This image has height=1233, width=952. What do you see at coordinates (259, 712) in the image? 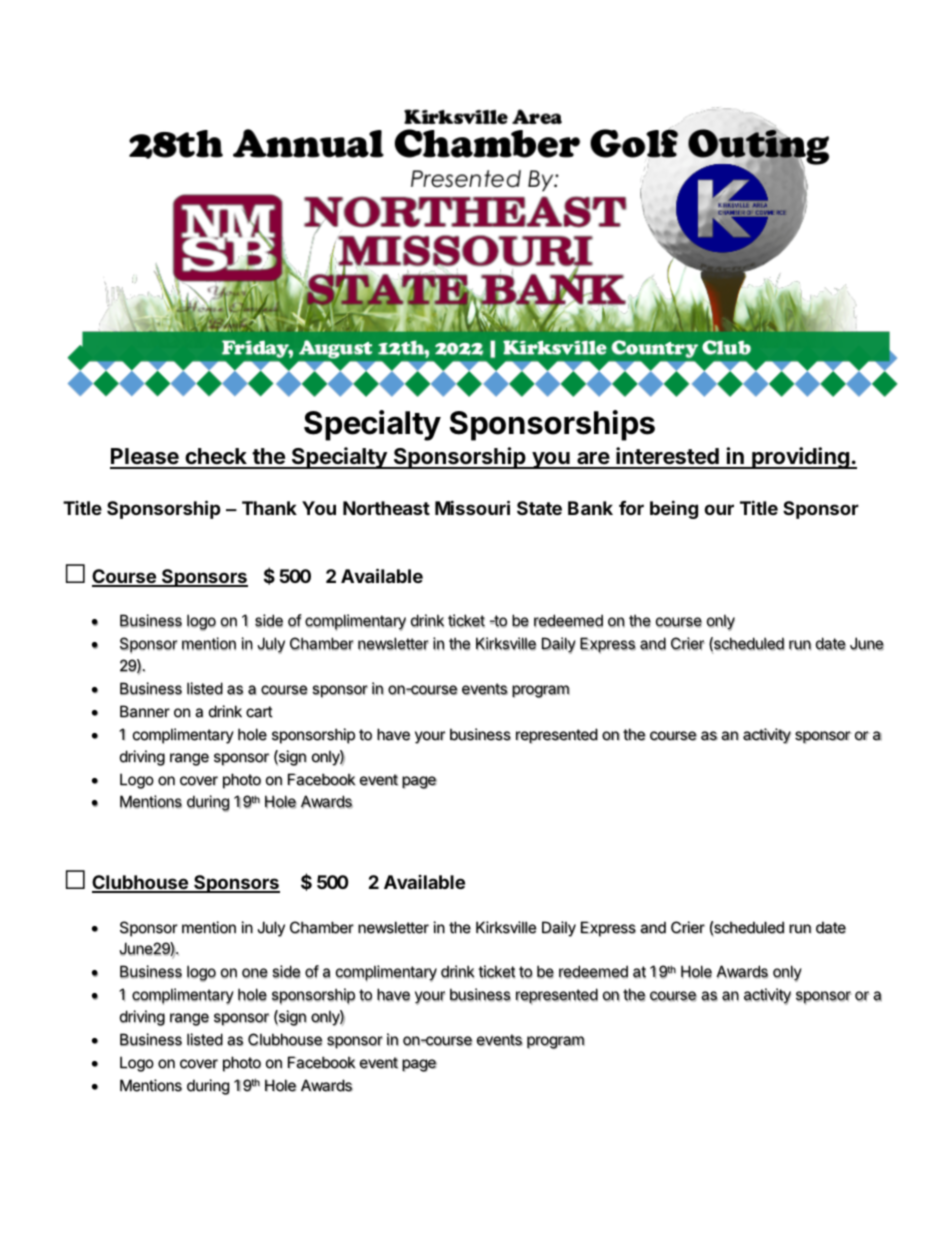
I see `cart` at bounding box center [259, 712].
